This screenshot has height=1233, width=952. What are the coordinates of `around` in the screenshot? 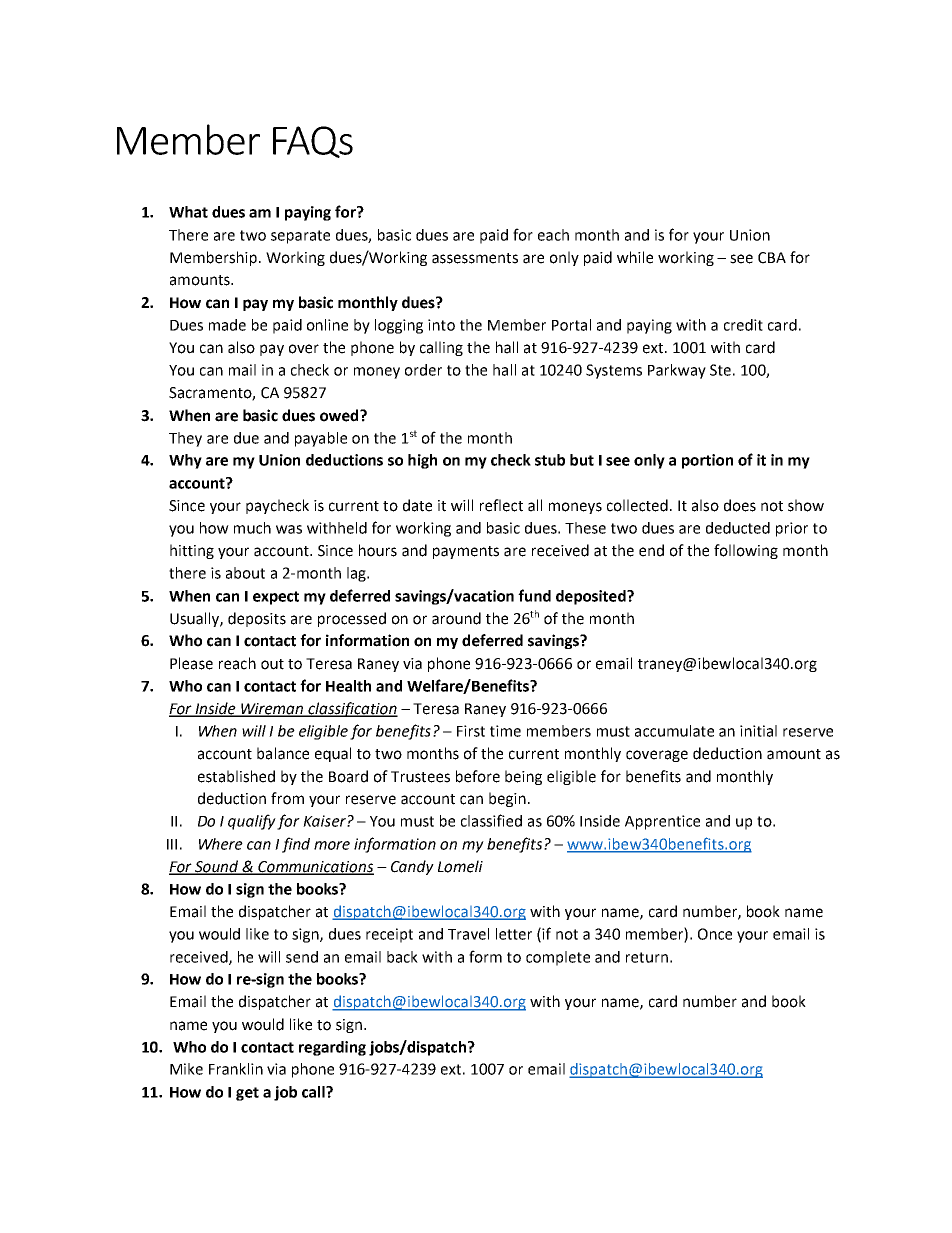 It's located at (456, 618).
